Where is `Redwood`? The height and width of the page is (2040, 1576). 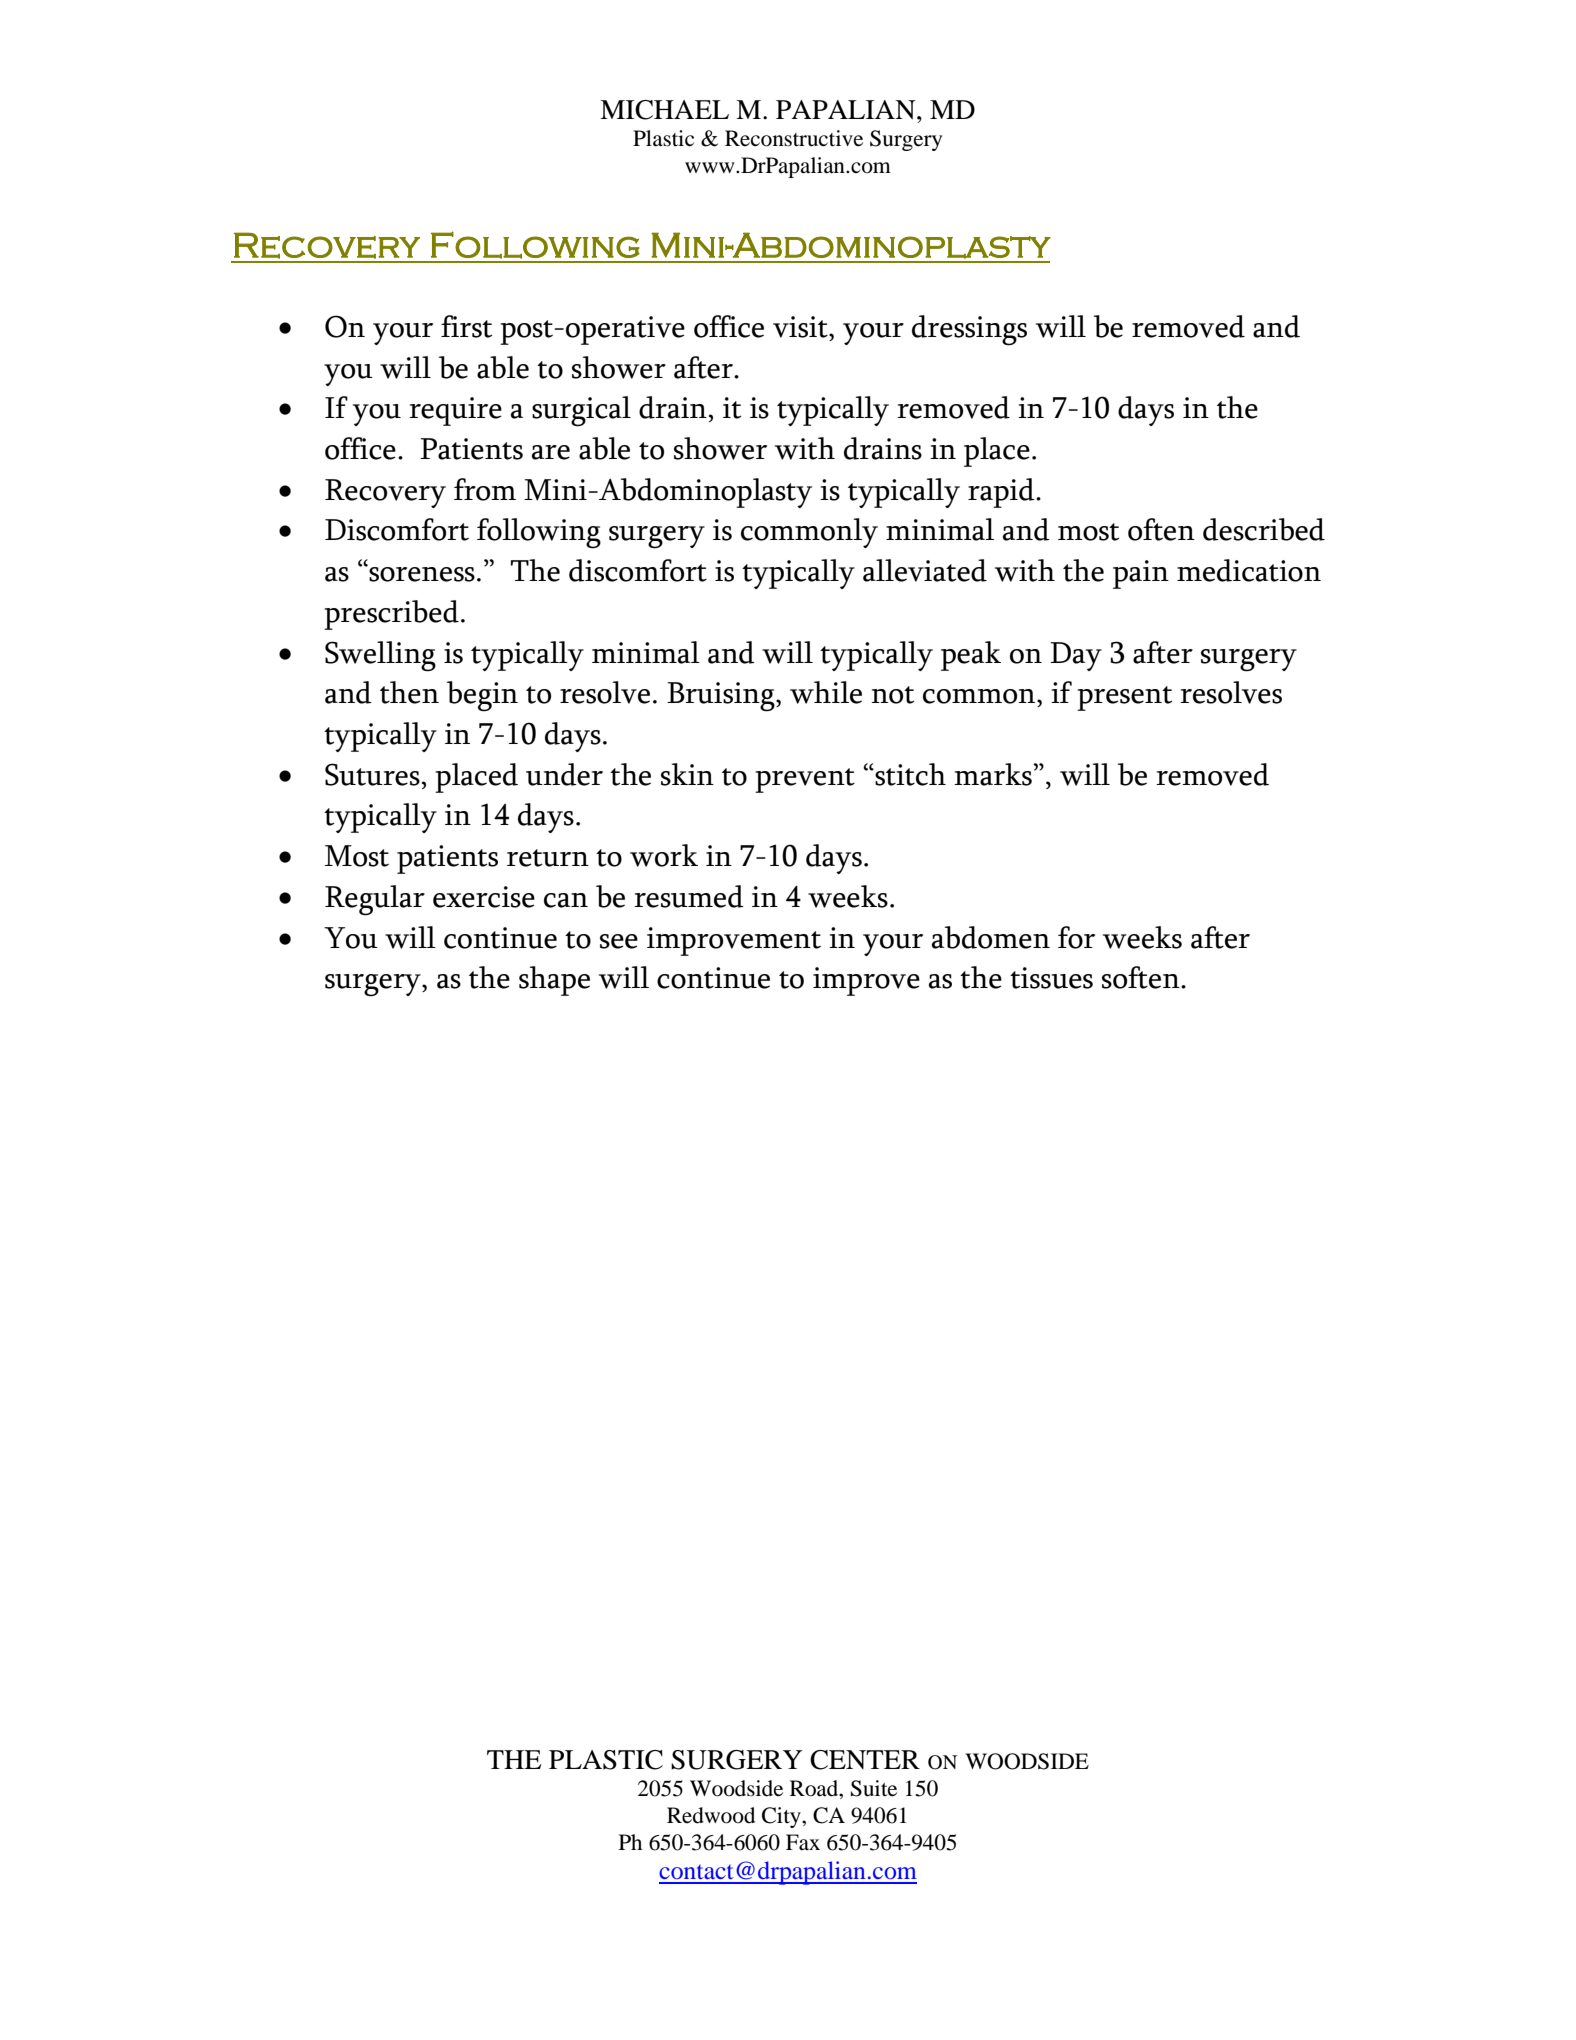 Redwood is located at coordinates (711, 1815).
